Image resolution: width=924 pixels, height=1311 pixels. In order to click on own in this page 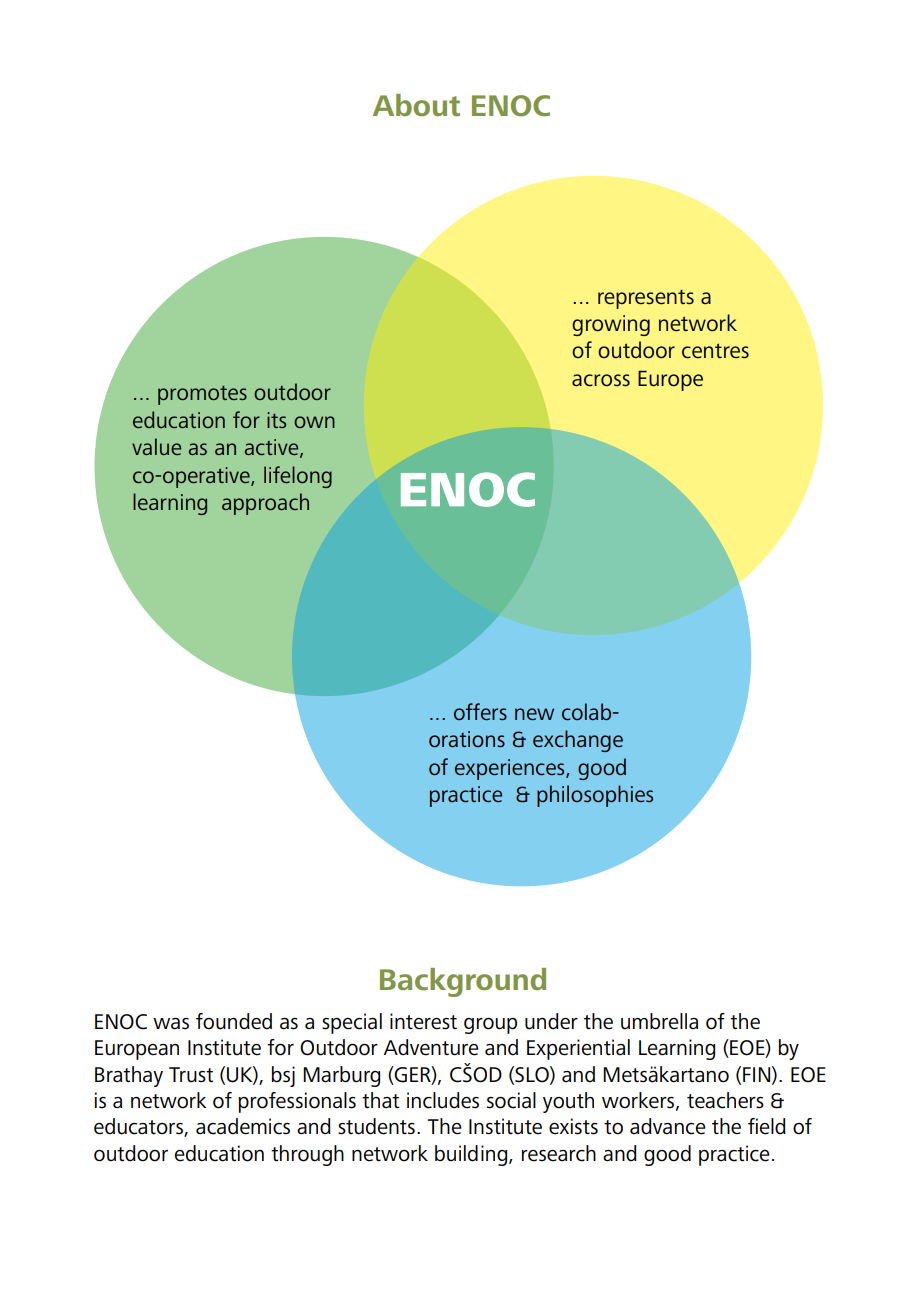, I will do `click(314, 422)`.
